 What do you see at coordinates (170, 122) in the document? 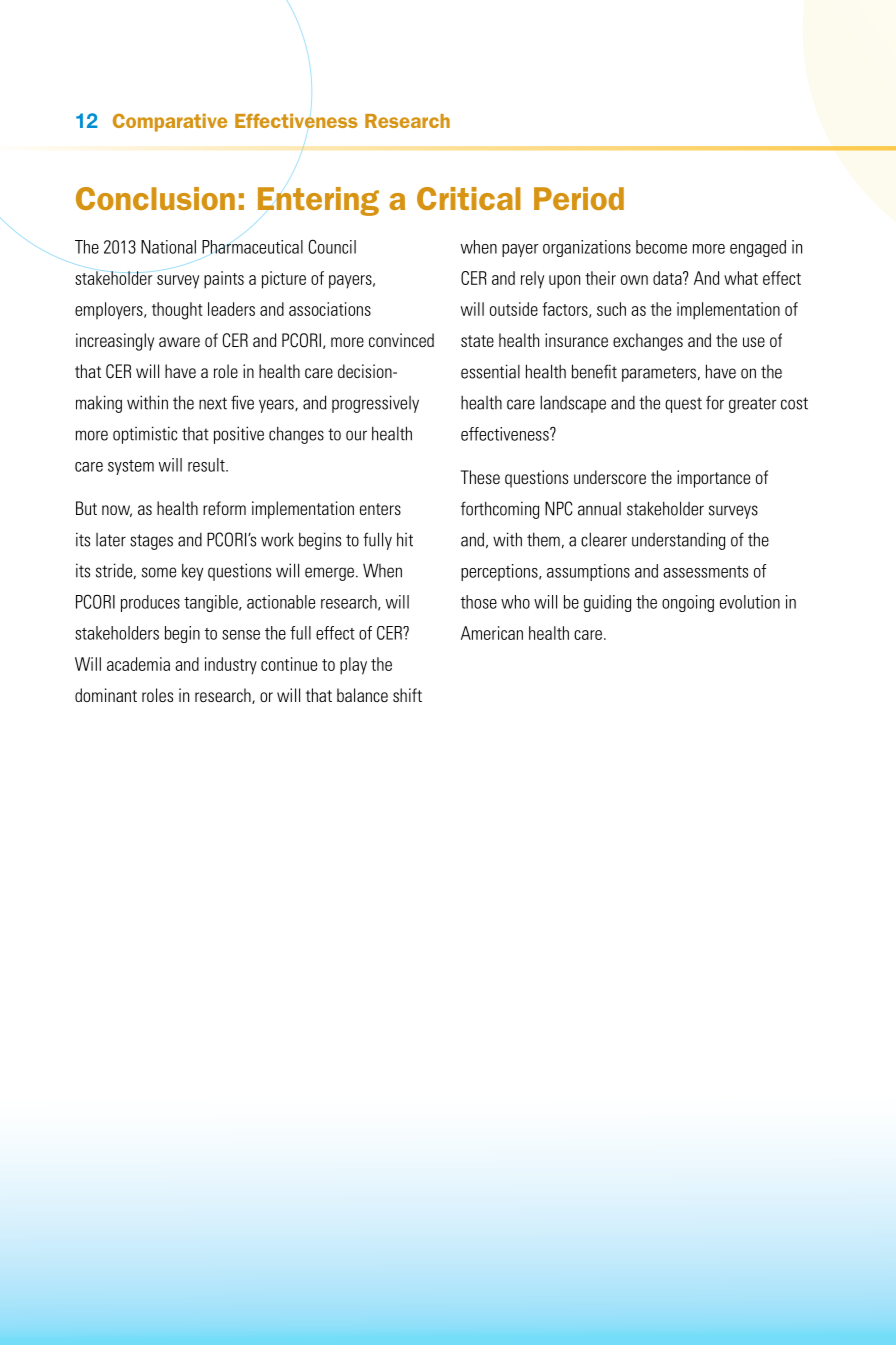
I see `Comparative` at bounding box center [170, 122].
